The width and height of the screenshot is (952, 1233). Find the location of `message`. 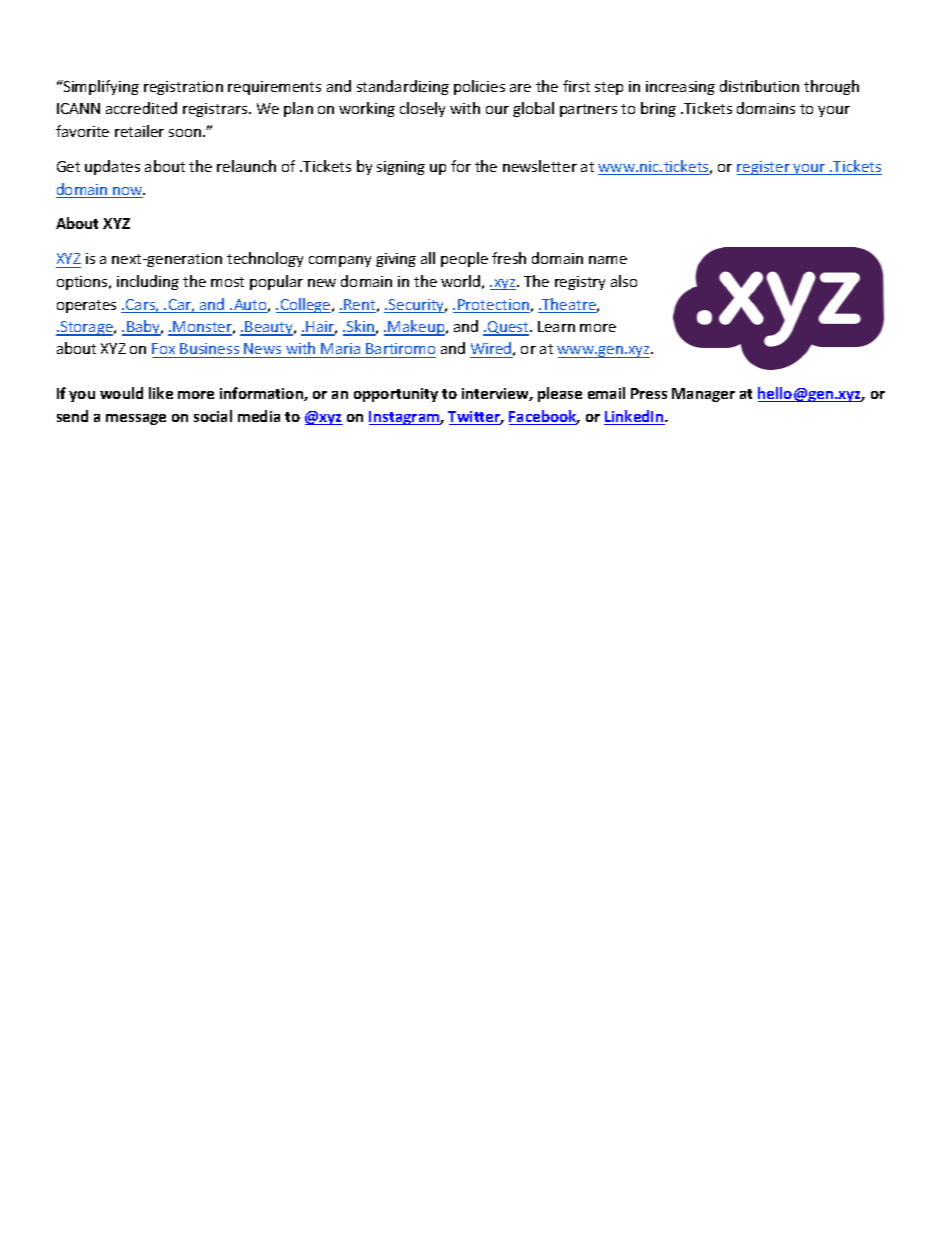

message is located at coordinates (136, 419).
